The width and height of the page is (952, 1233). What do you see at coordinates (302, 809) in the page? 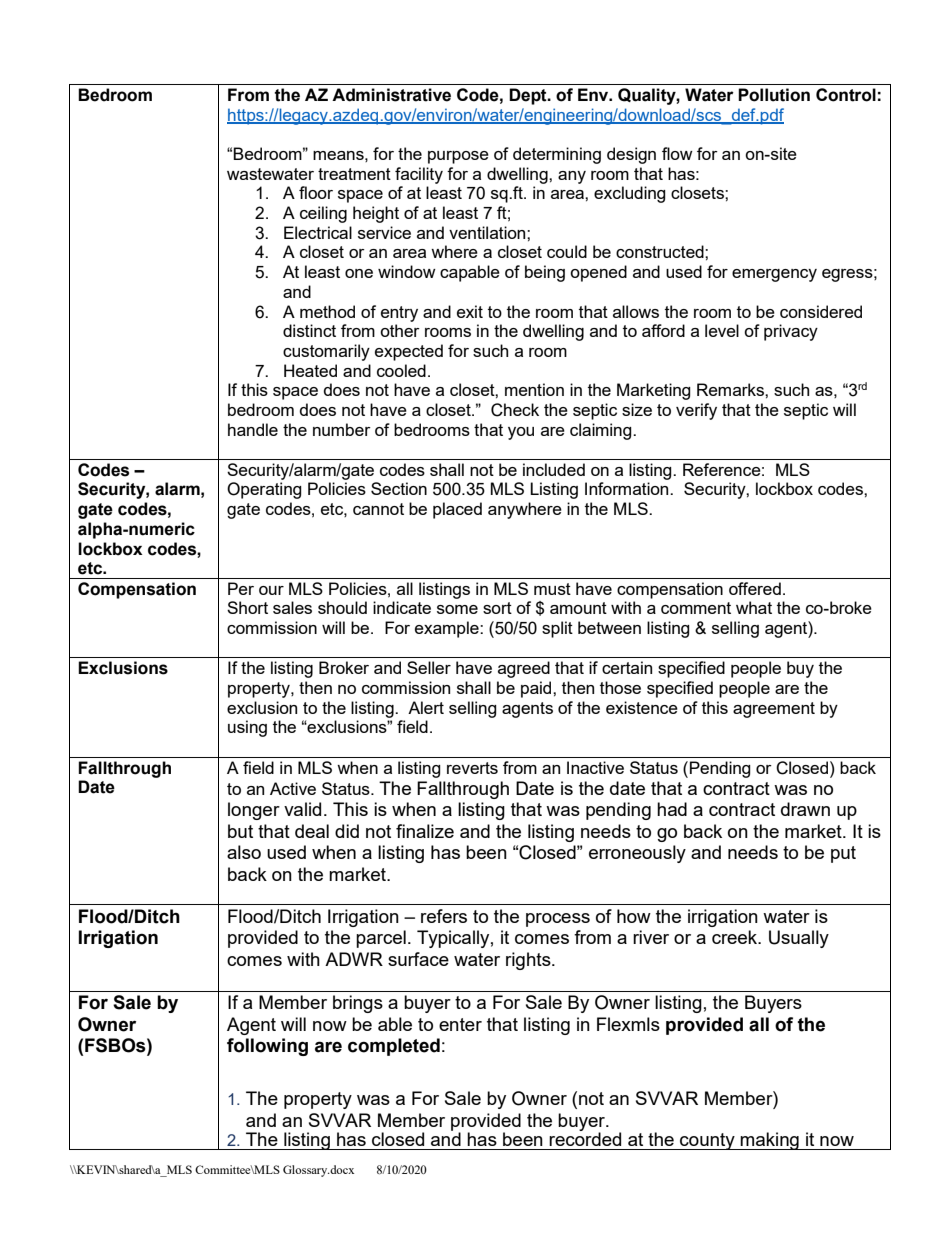
I see `valid` at bounding box center [302, 809].
